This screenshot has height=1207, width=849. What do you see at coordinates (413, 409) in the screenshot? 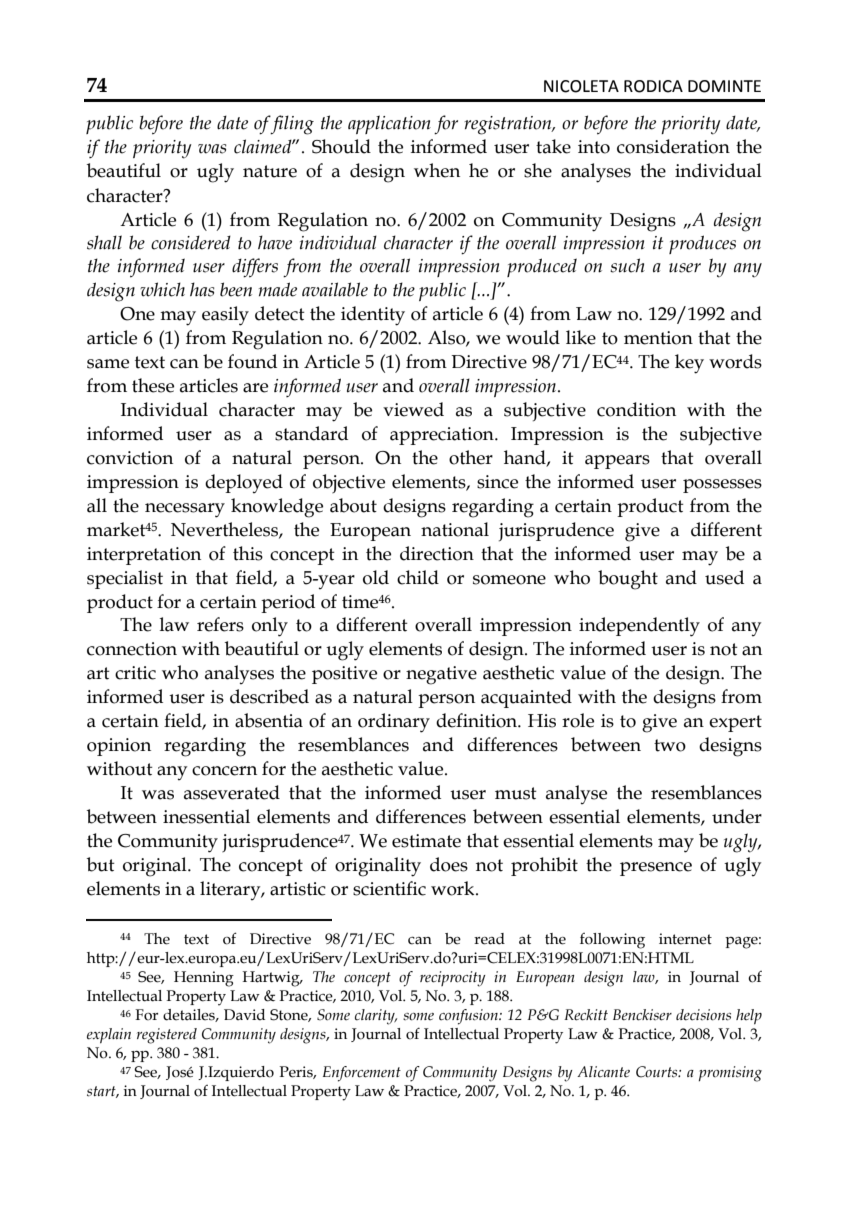
I see `viewed` at bounding box center [413, 409].
